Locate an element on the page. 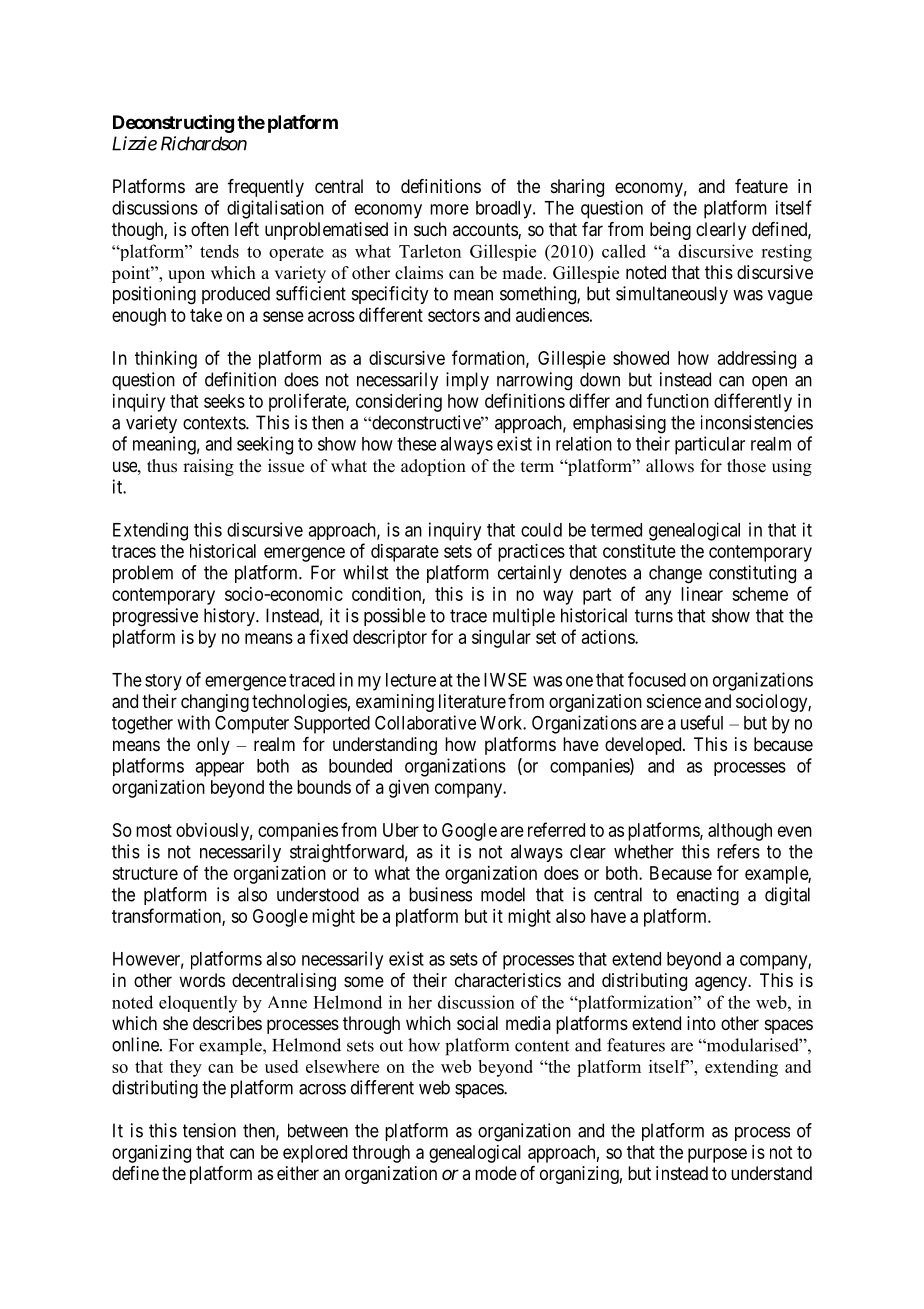  adoption is located at coordinates (433, 467).
